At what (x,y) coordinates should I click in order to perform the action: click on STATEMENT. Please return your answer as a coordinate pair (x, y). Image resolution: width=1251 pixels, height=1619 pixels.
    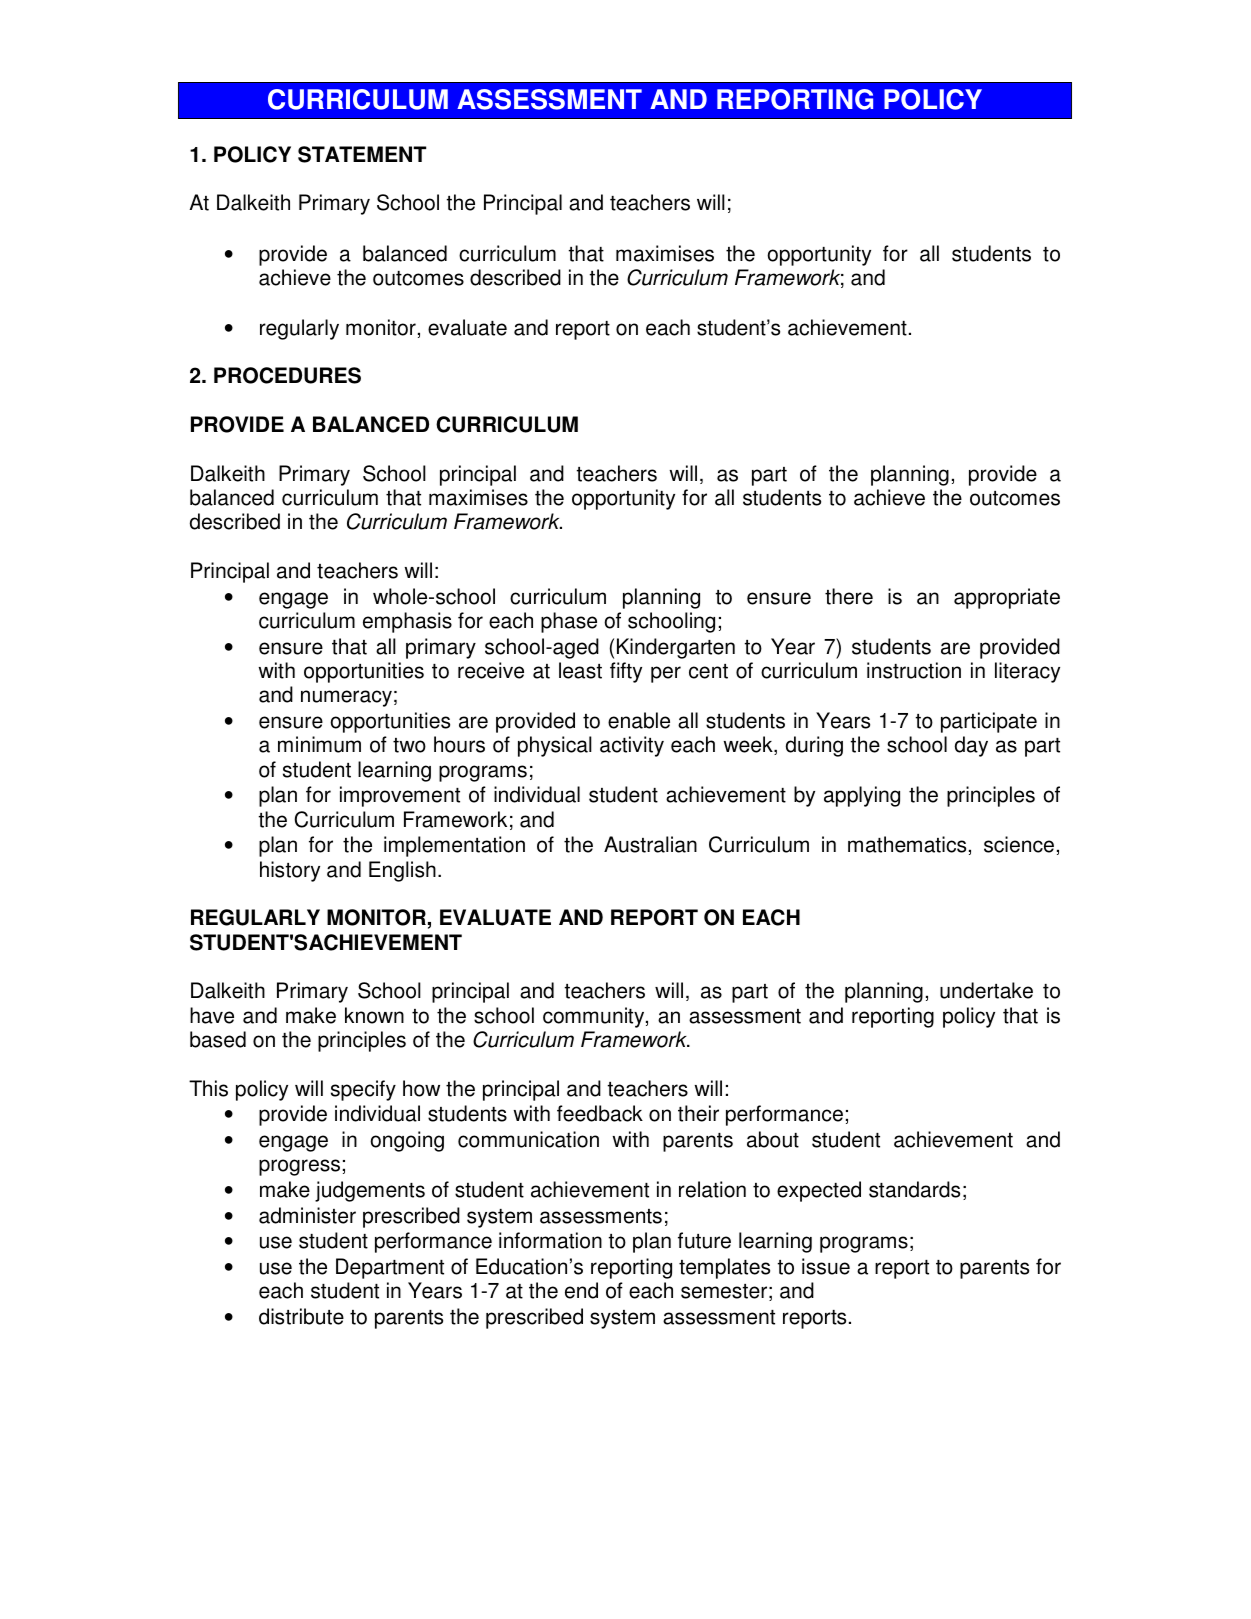
    Looking at the image, I should click on (362, 154).
